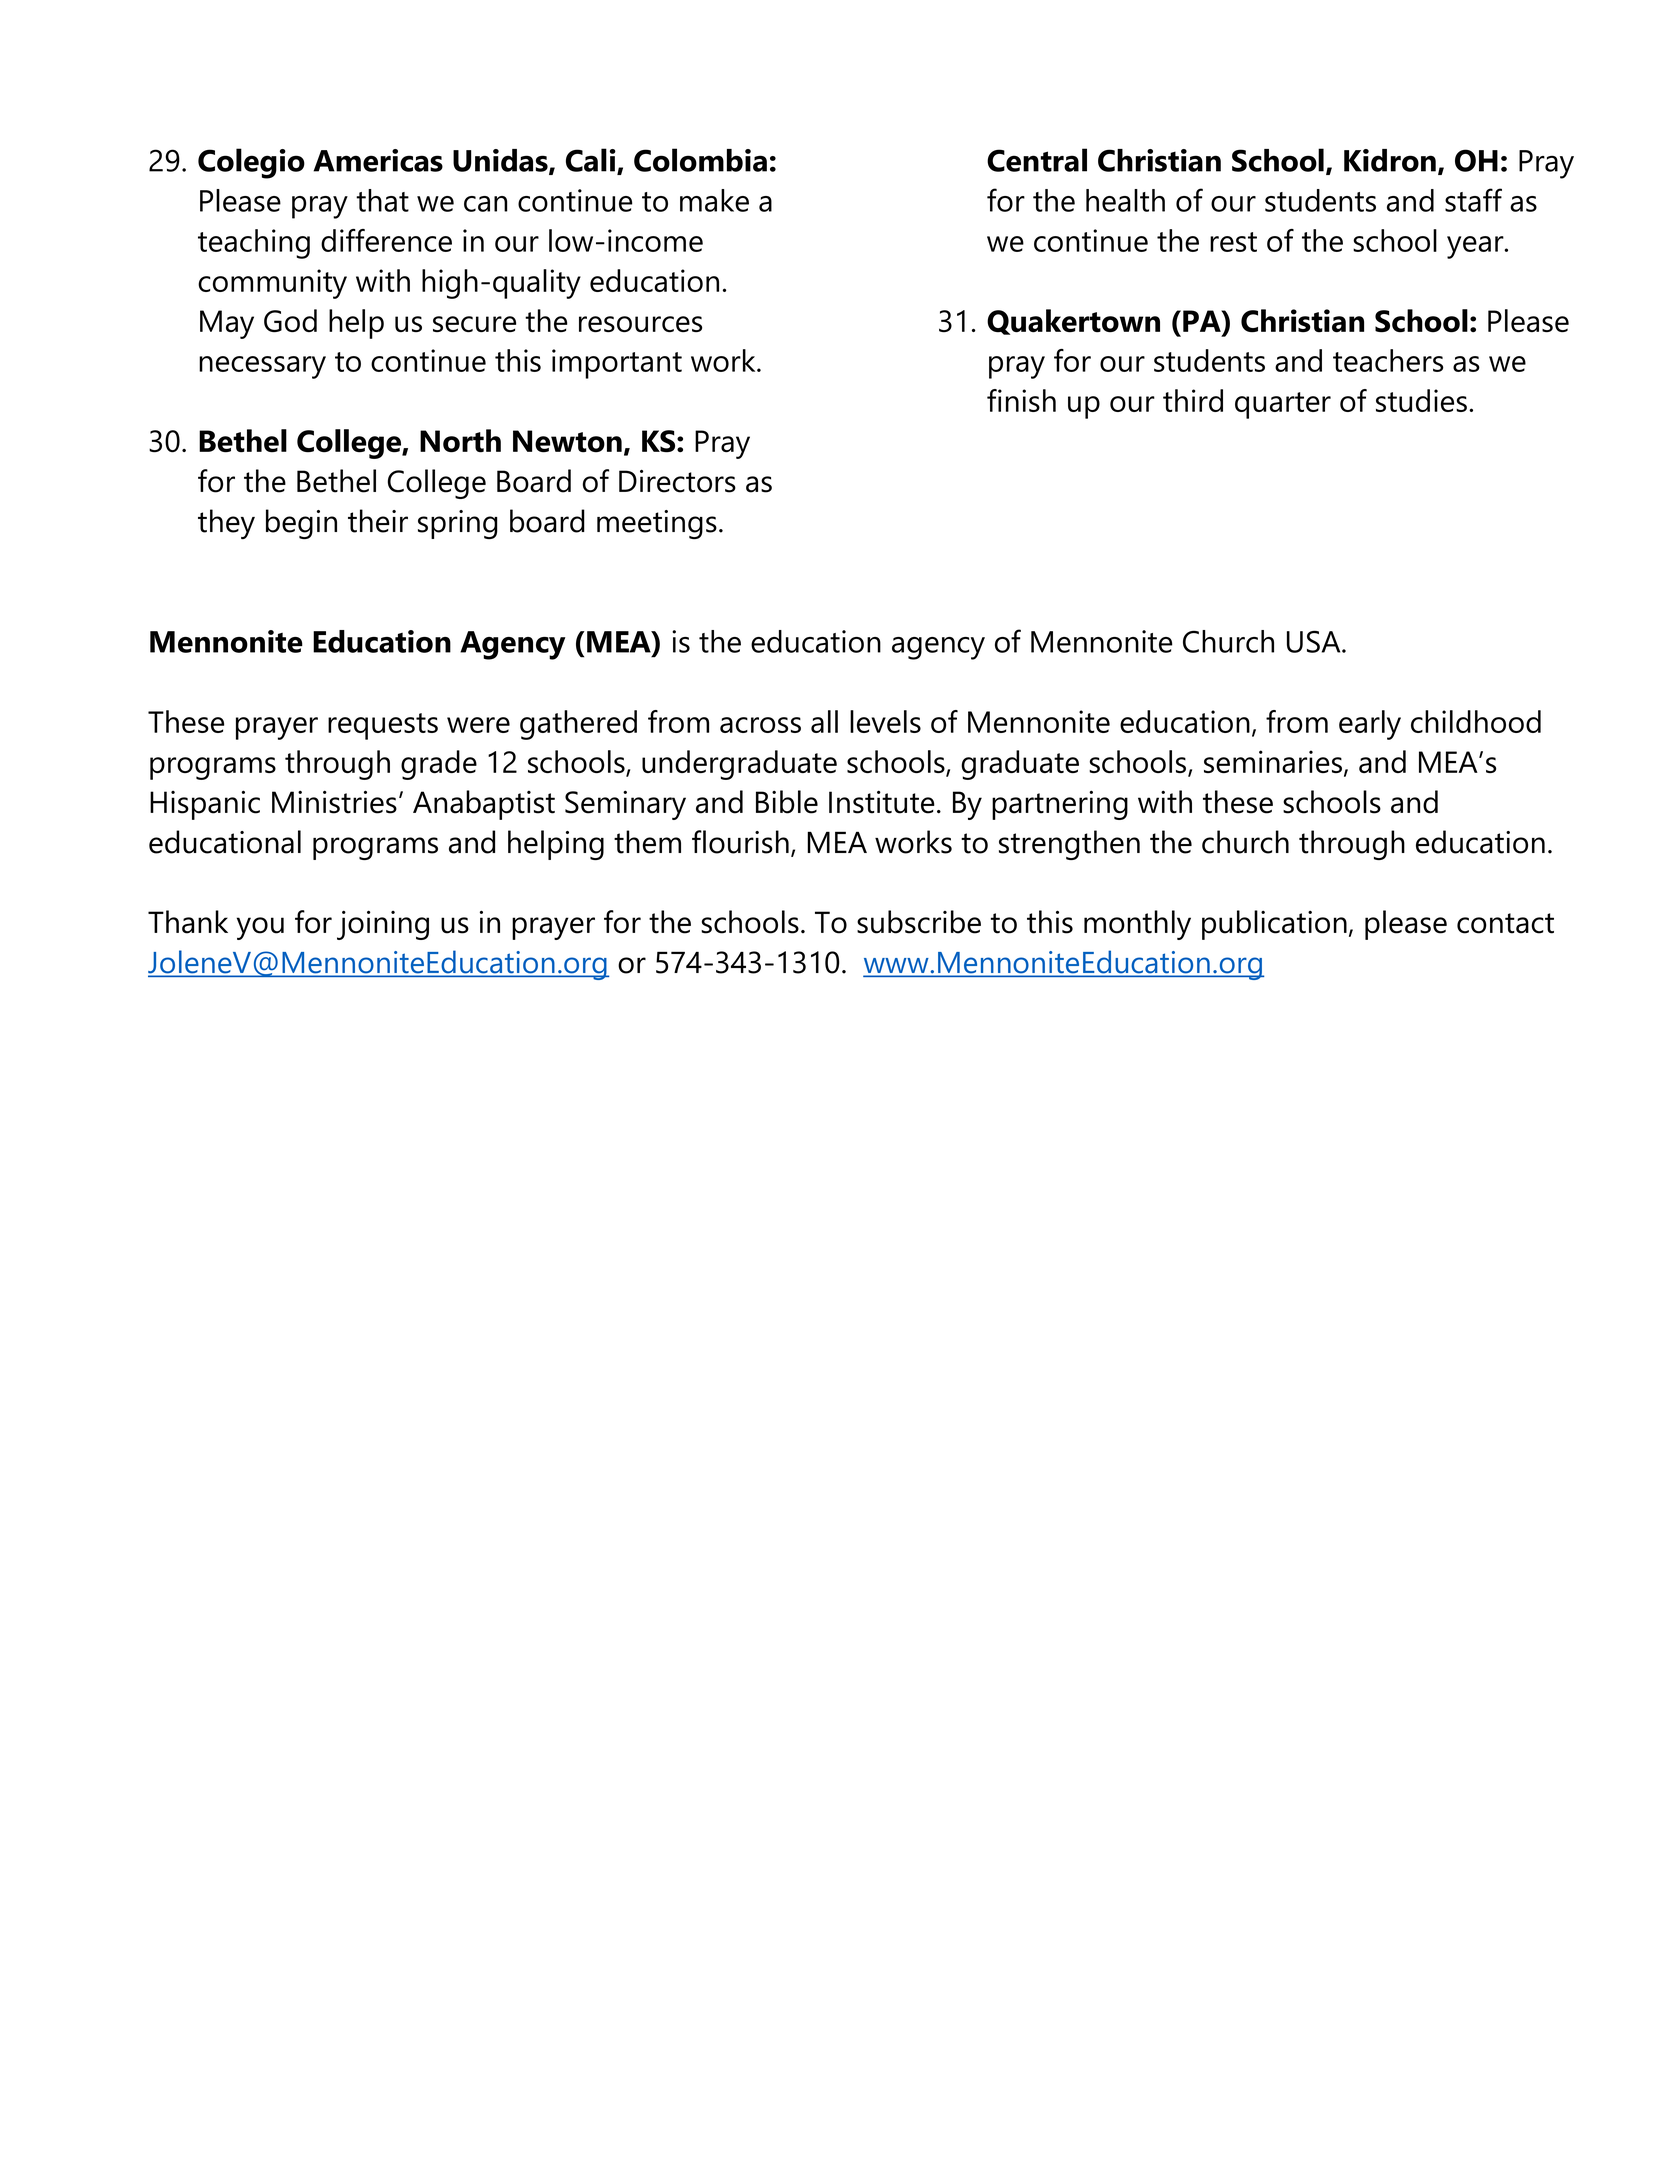  Describe the element at coordinates (383, 925) in the screenshot. I see `joining` at that location.
